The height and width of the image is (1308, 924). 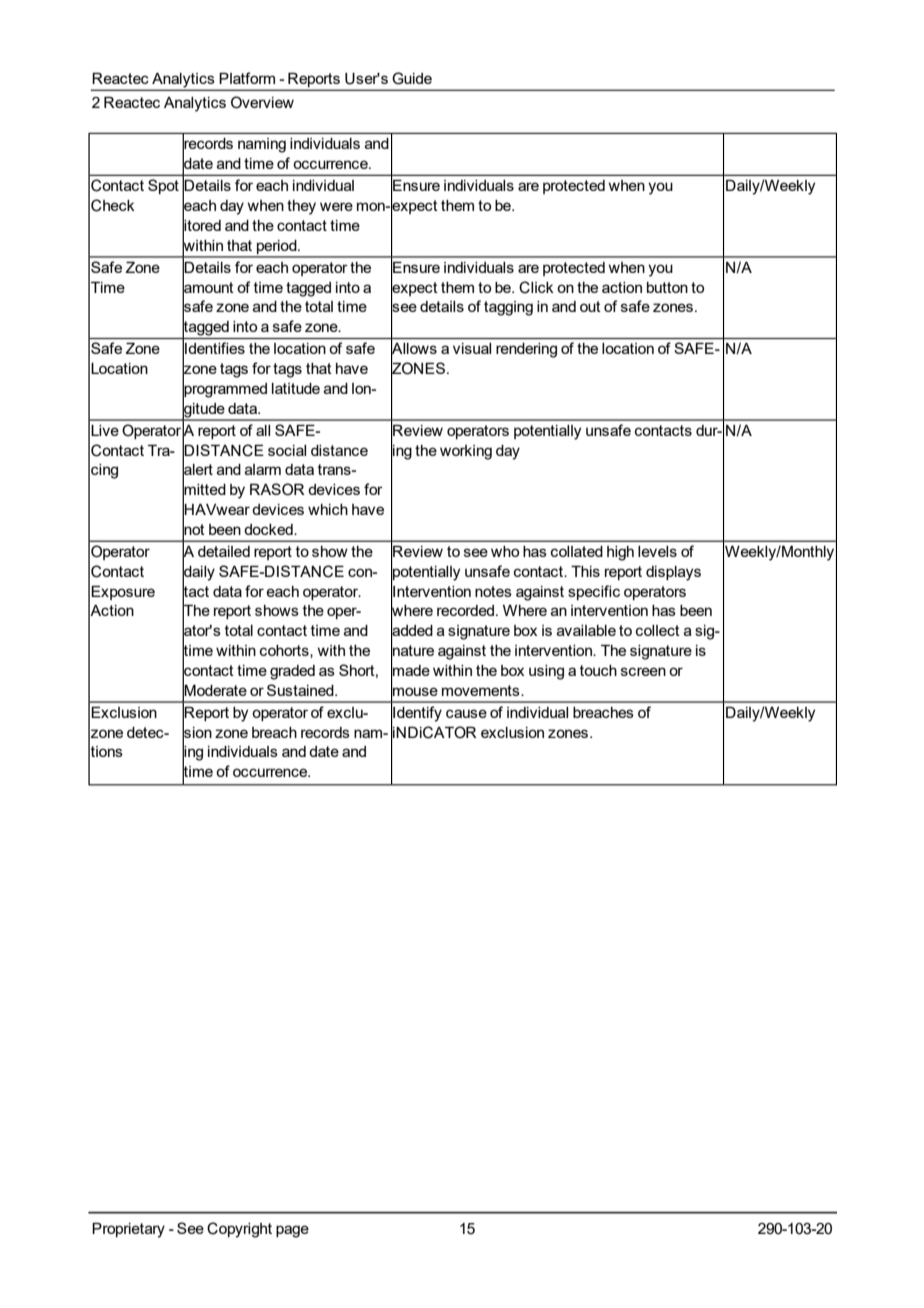 What do you see at coordinates (128, 1230) in the image?
I see `Proprietary` at bounding box center [128, 1230].
